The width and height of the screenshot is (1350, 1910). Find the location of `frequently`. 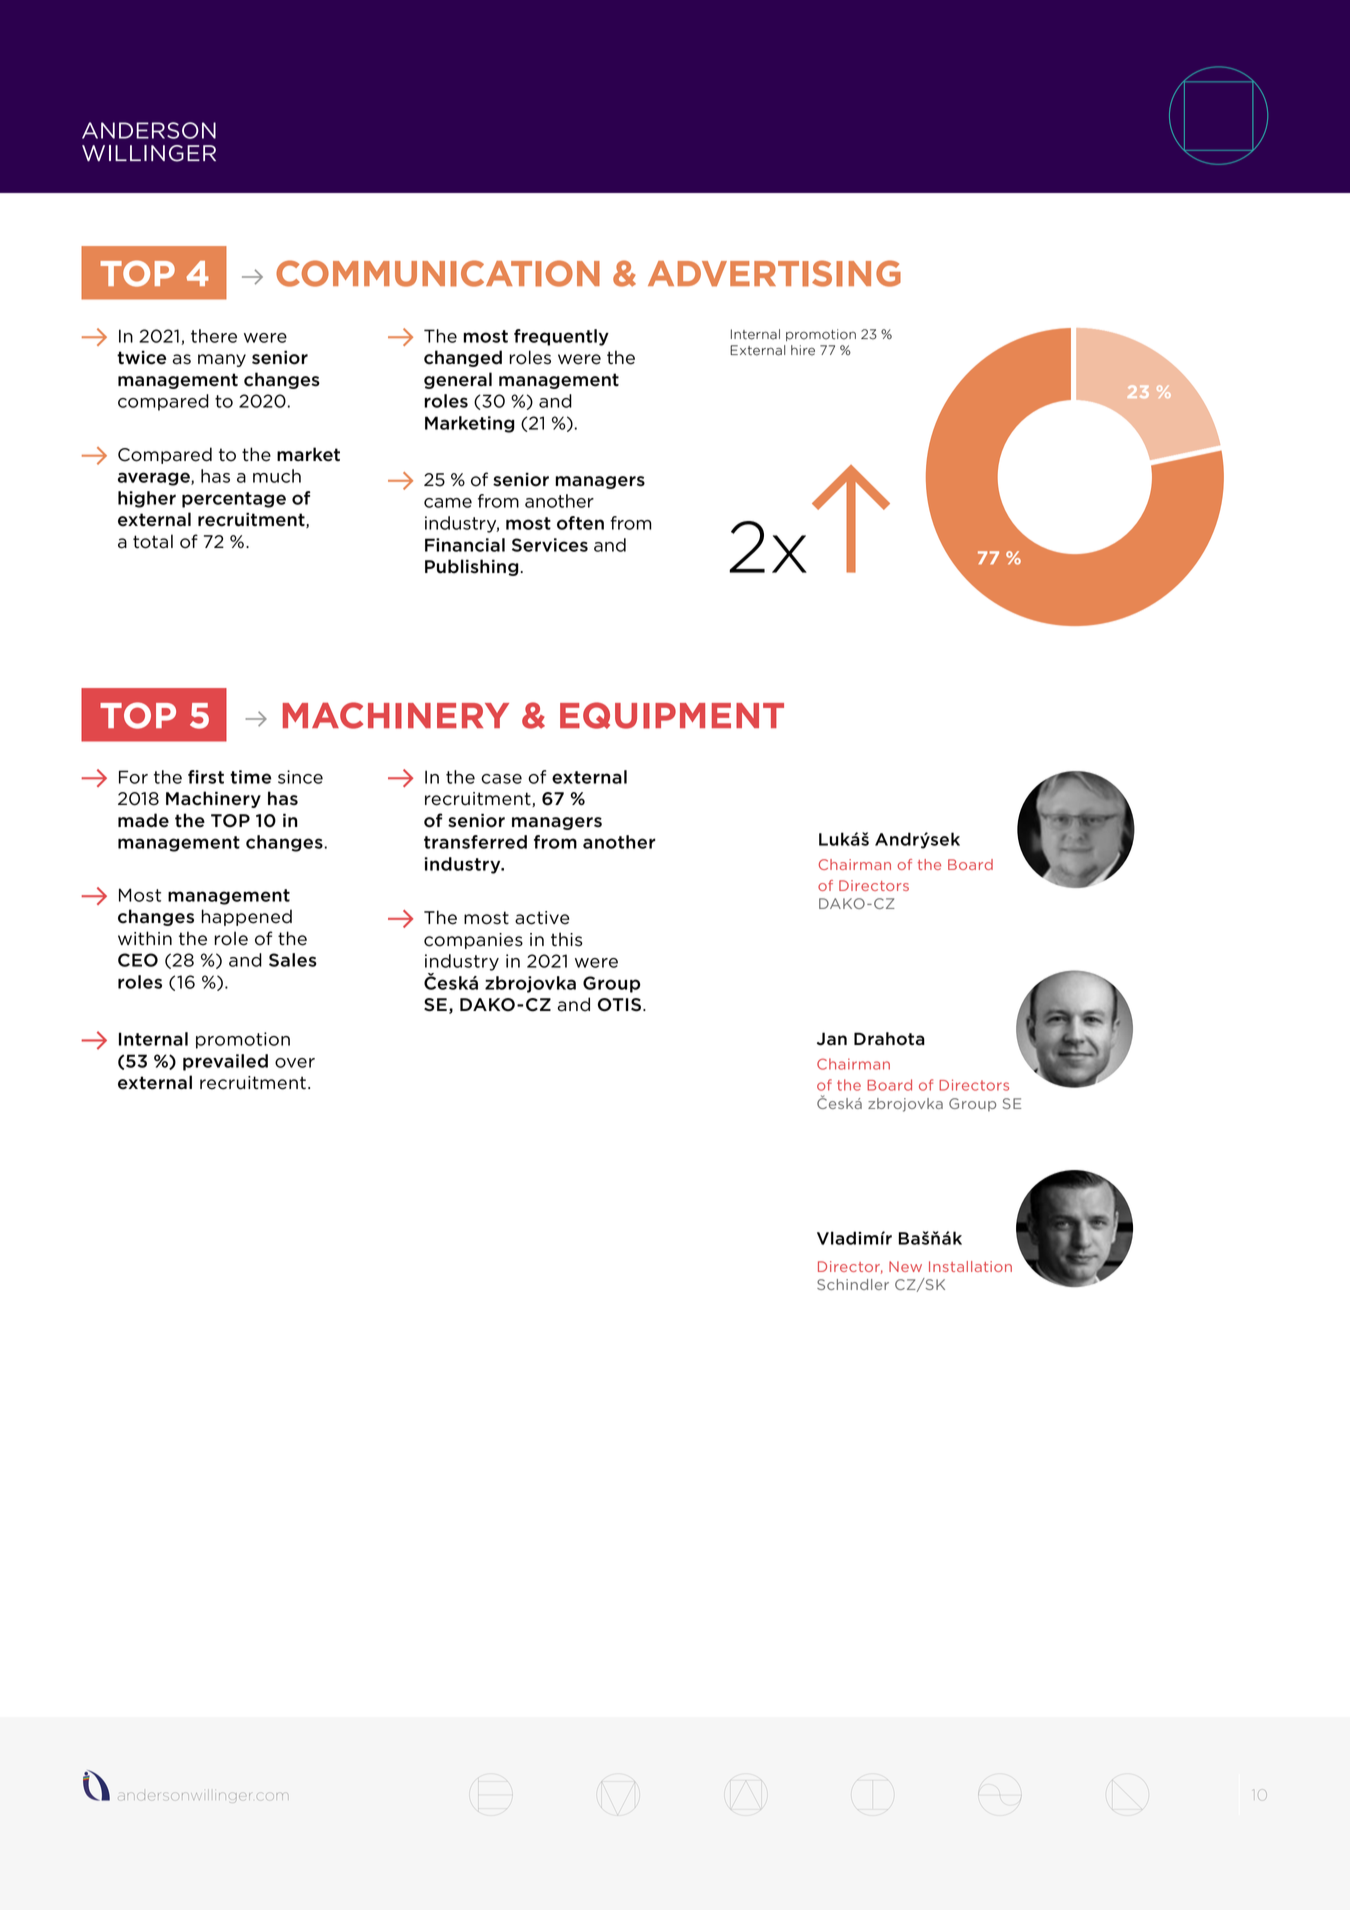

frequently is located at coordinates (561, 337).
